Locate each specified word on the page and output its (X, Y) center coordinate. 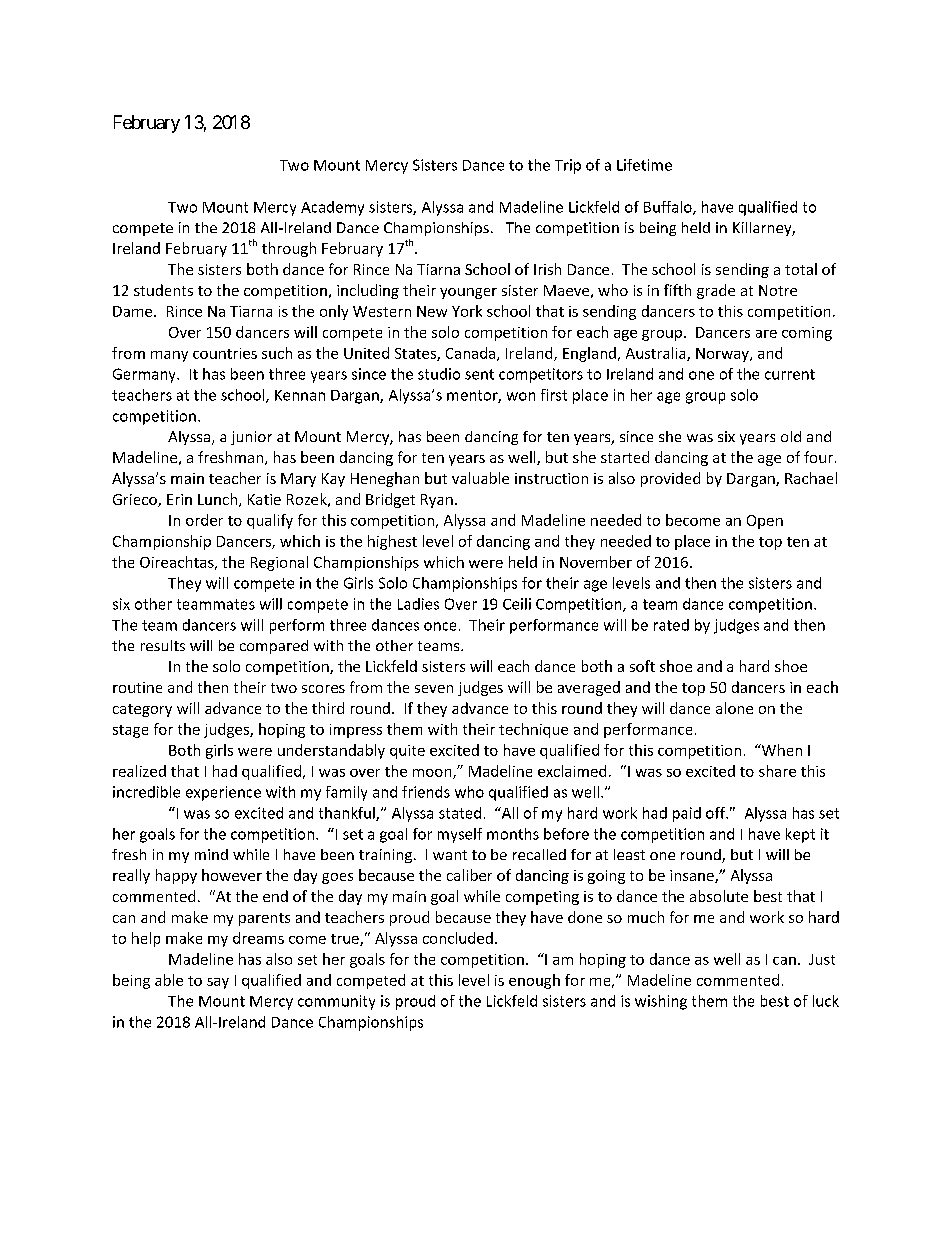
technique (533, 730)
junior (251, 438)
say (218, 983)
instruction (551, 478)
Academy (332, 208)
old (791, 436)
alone (734, 708)
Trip (568, 166)
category (142, 710)
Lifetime (644, 165)
